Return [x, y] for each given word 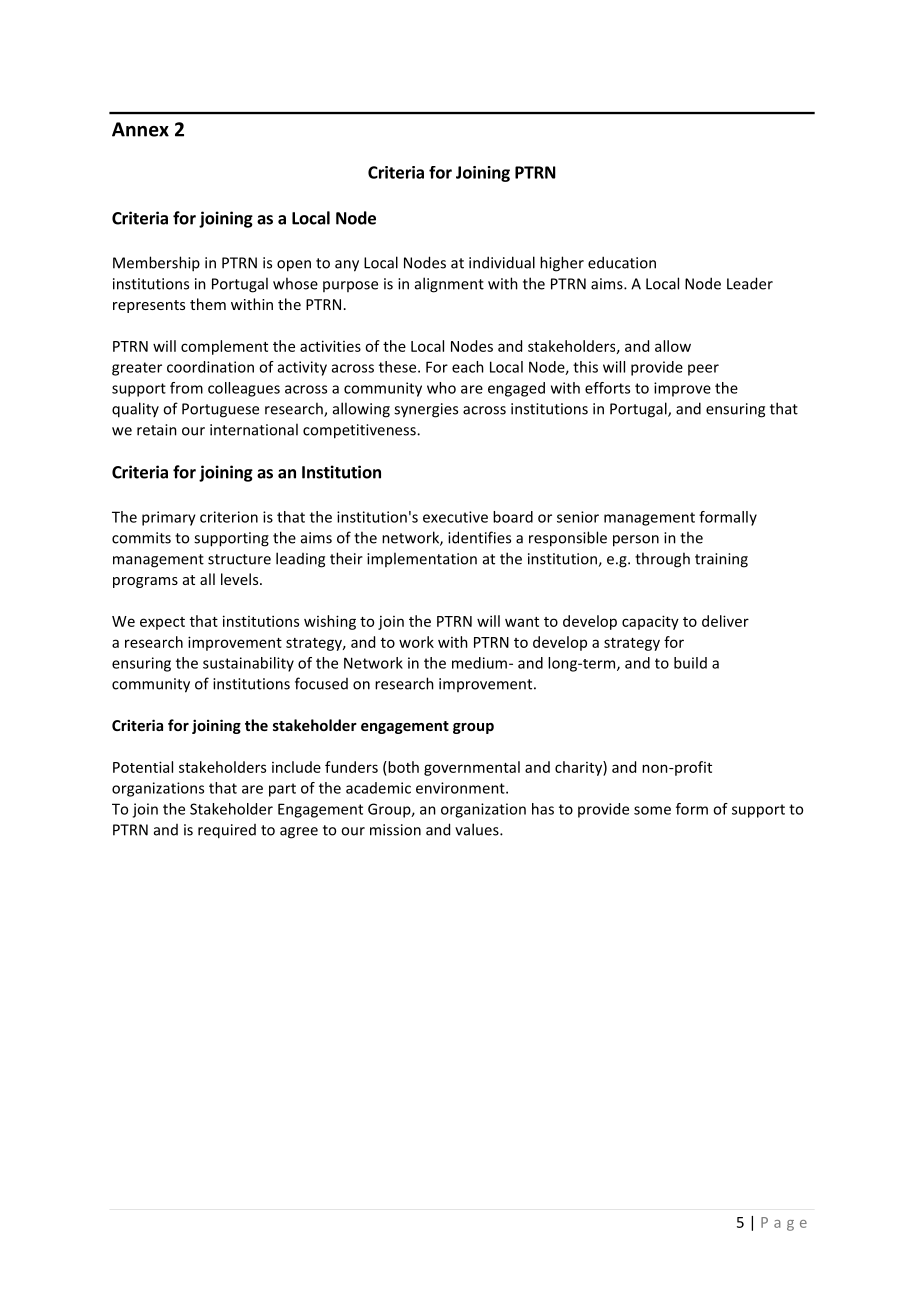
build [690, 663]
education [622, 262]
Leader [750, 283]
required [227, 831]
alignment [449, 285]
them [208, 304]
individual [502, 262]
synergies [426, 410]
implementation [422, 559]
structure [239, 559]
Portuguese [220, 410]
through [662, 560]
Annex [140, 129]
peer [703, 370]
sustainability [248, 664]
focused [321, 683]
